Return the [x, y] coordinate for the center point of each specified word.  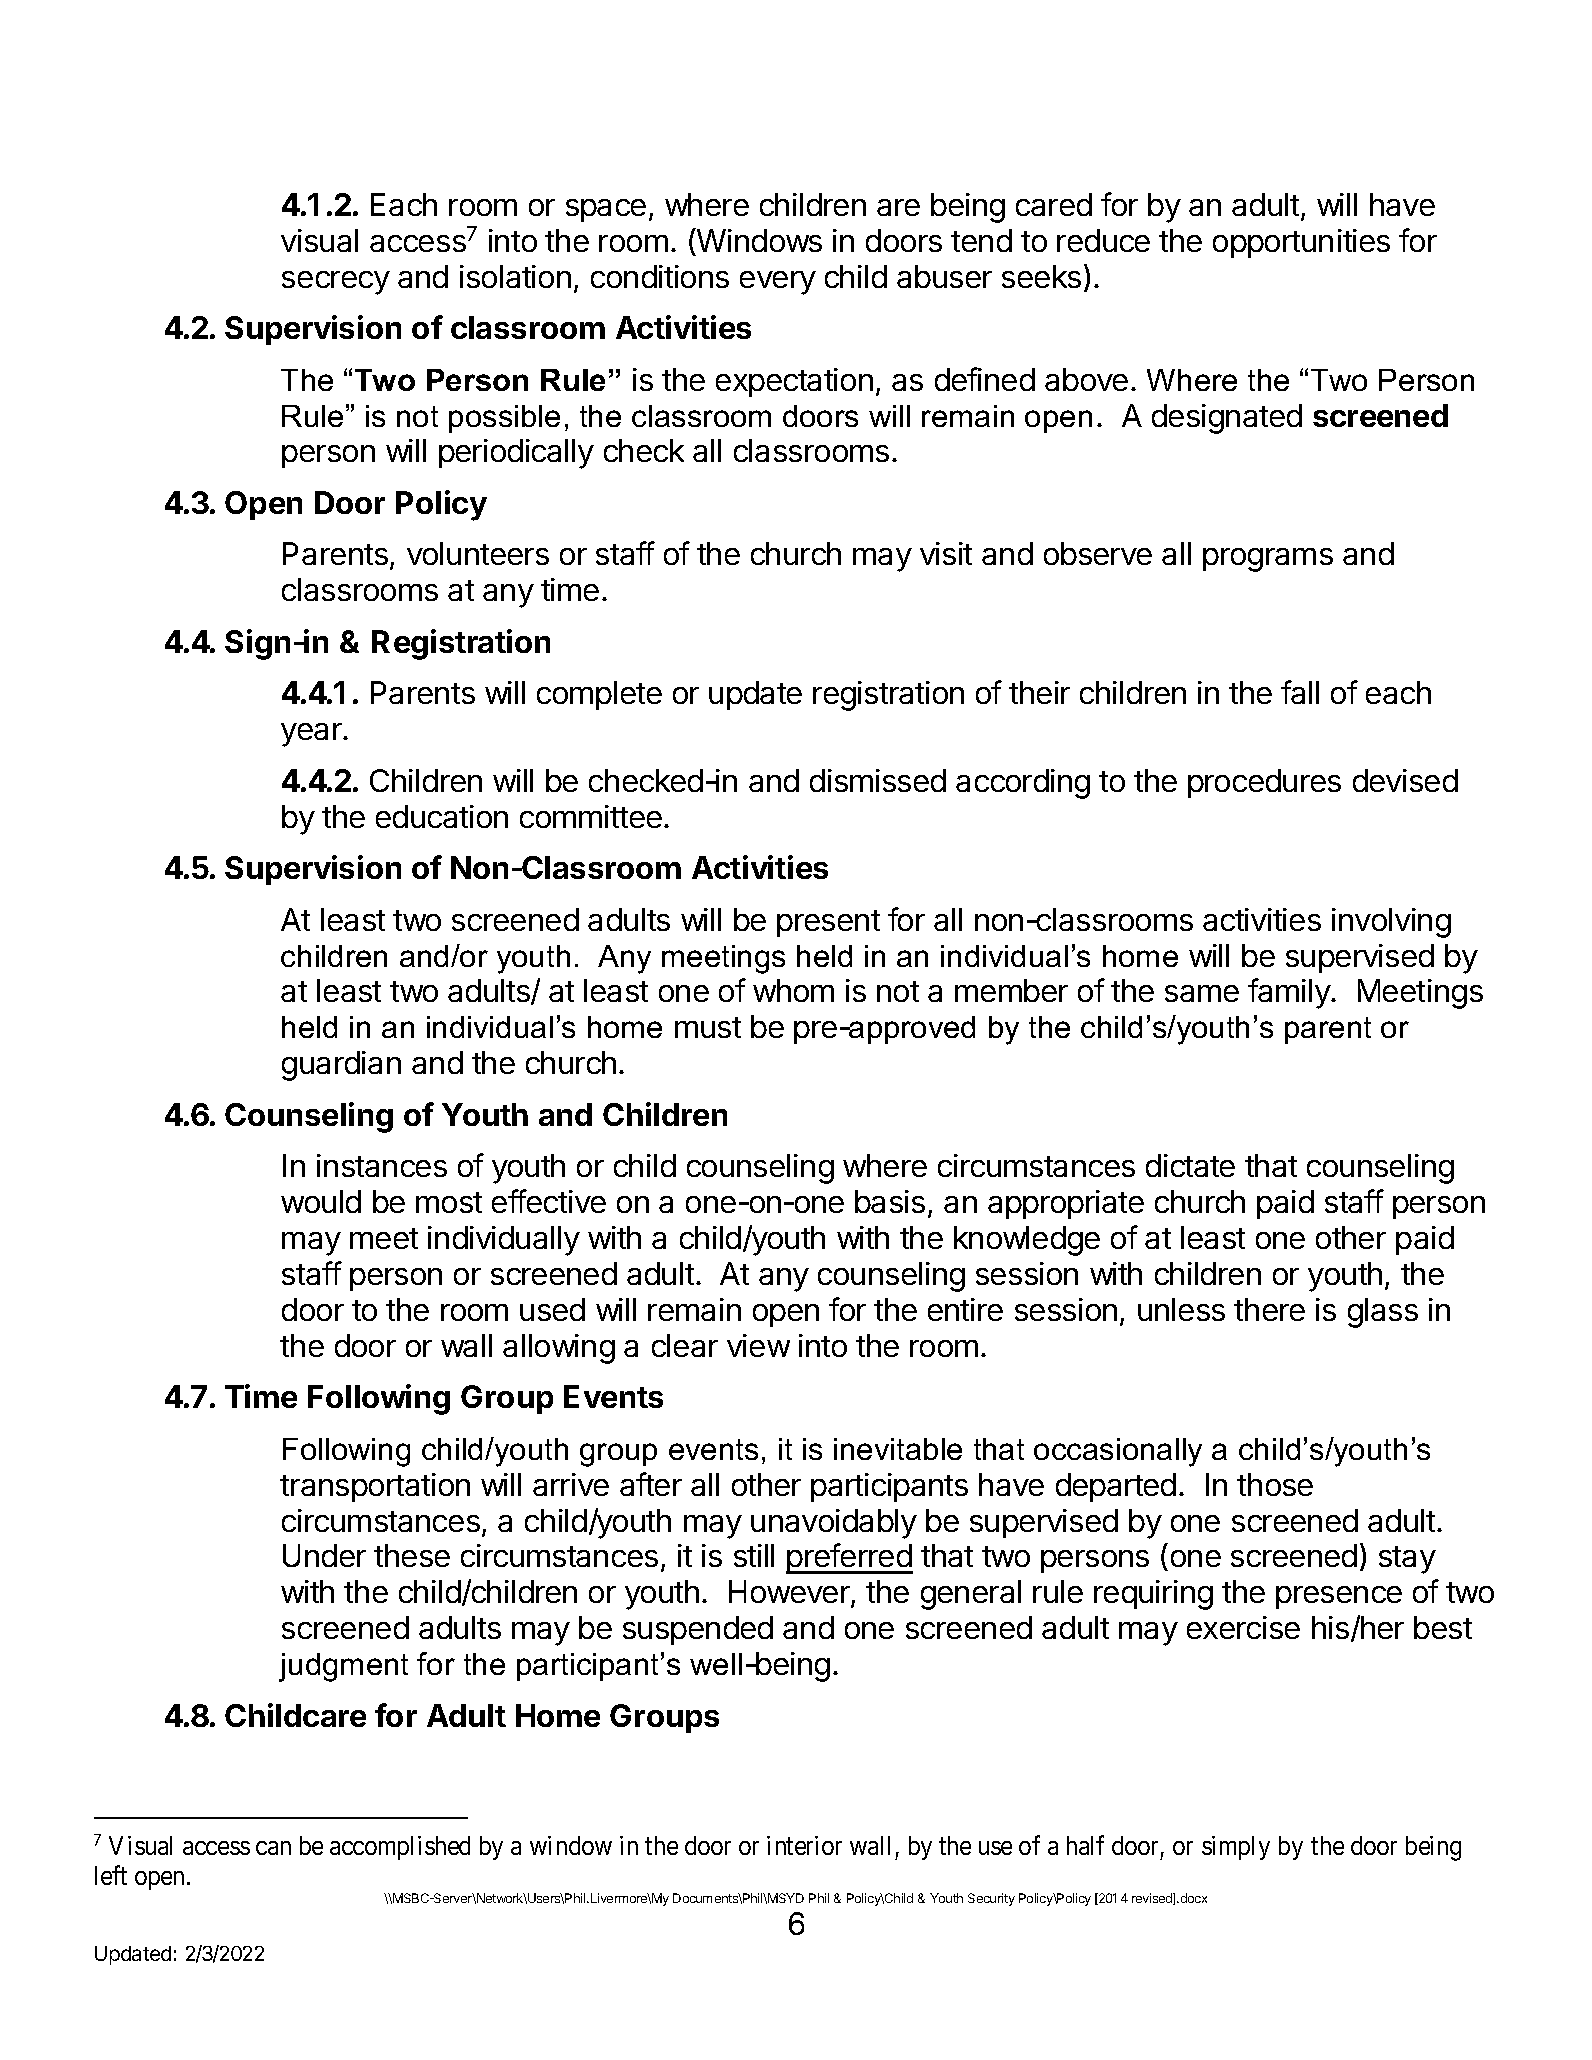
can [273, 1848]
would [321, 1201]
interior [804, 1845]
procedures [1264, 783]
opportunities [1301, 243]
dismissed [878, 780]
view [758, 1345]
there [1269, 1309]
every [778, 283]
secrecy [336, 283]
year [312, 735]
